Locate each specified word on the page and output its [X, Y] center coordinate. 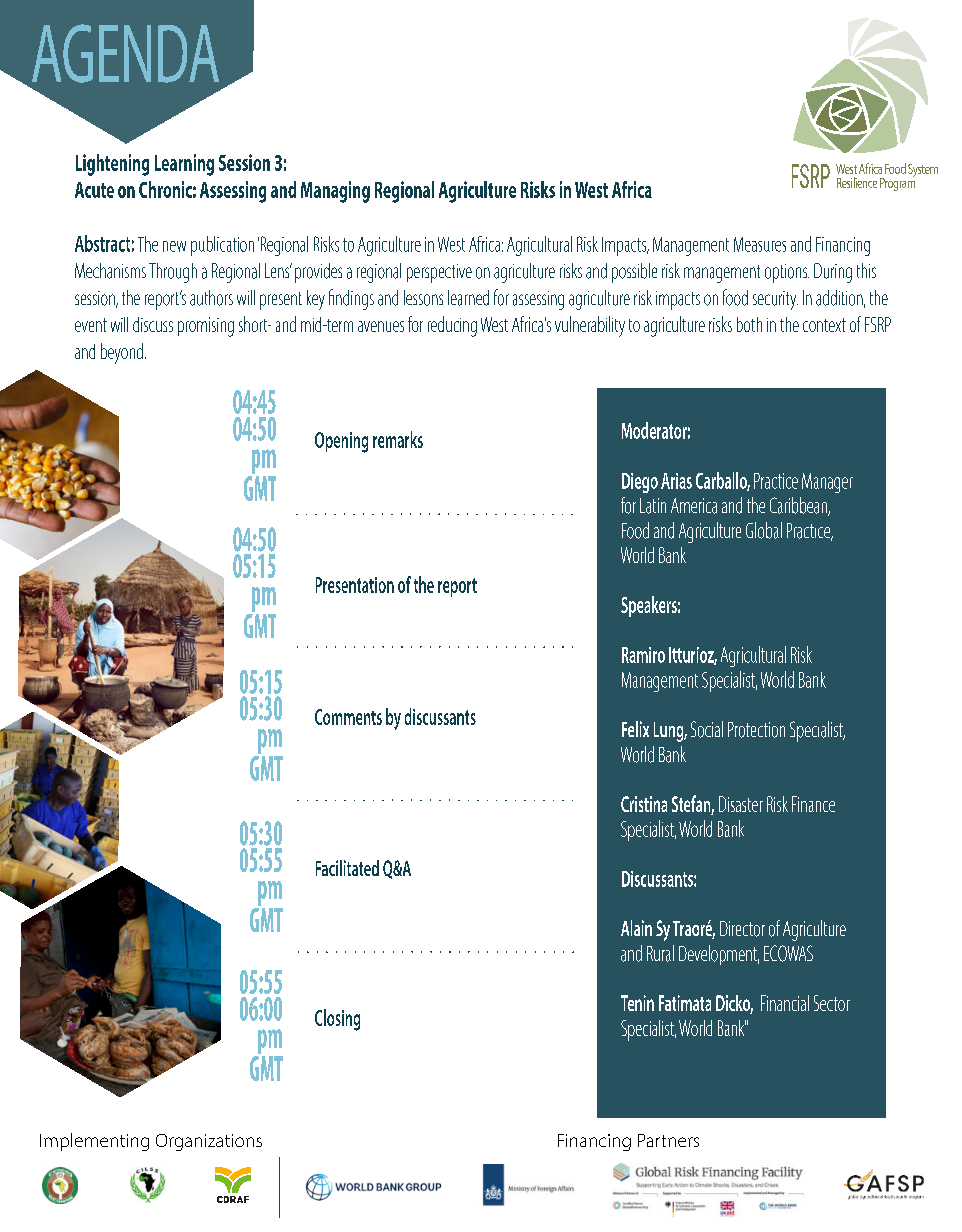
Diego [640, 483]
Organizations [209, 1142]
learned [468, 298]
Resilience [857, 182]
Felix [635, 729]
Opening [341, 442]
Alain [636, 928]
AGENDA [125, 53]
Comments [348, 717]
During [833, 273]
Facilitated [347, 868]
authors [211, 298]
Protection [756, 730]
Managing [335, 192]
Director [742, 929]
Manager [827, 483]
